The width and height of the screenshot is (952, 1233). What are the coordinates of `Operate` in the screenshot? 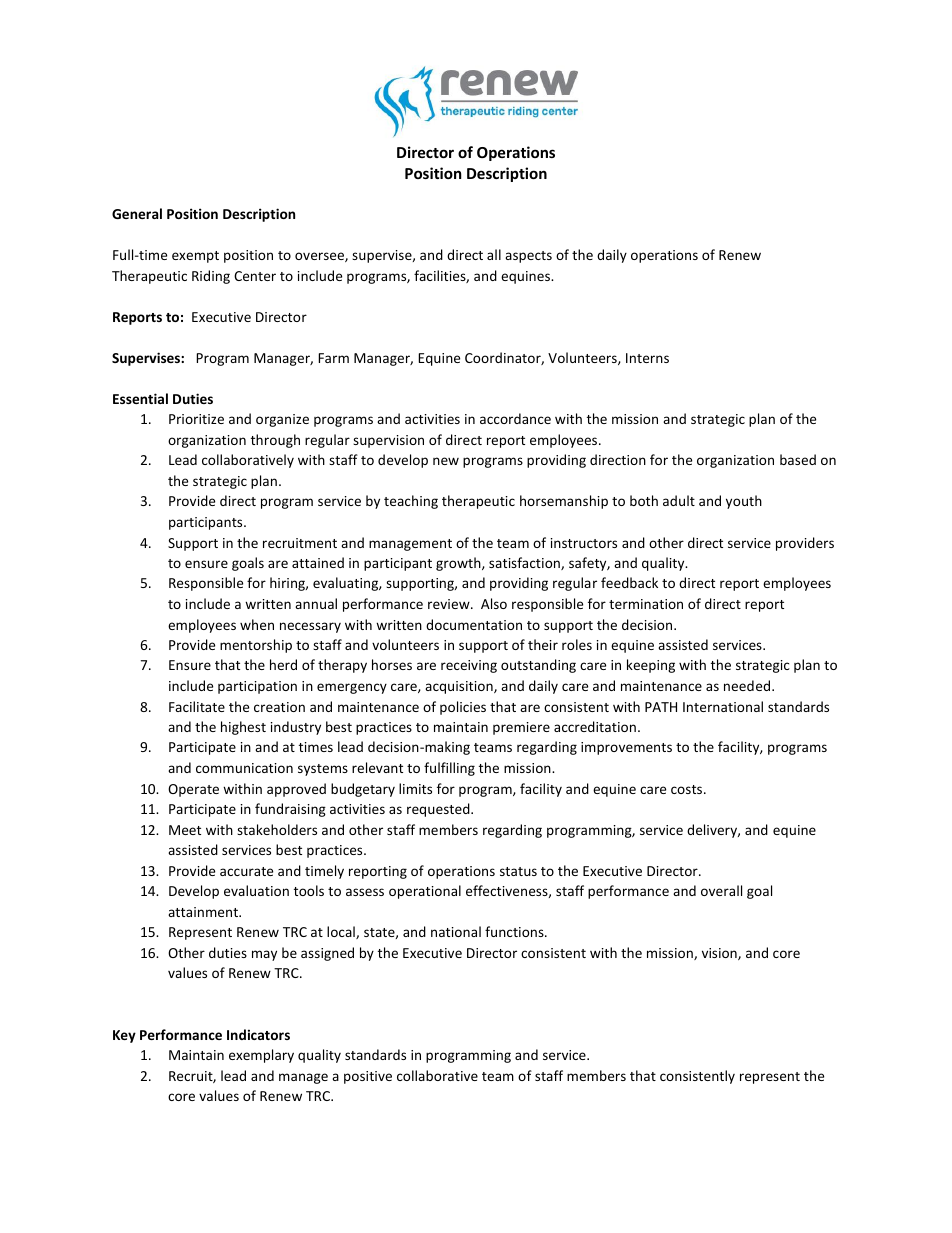 It's located at (193, 790).
